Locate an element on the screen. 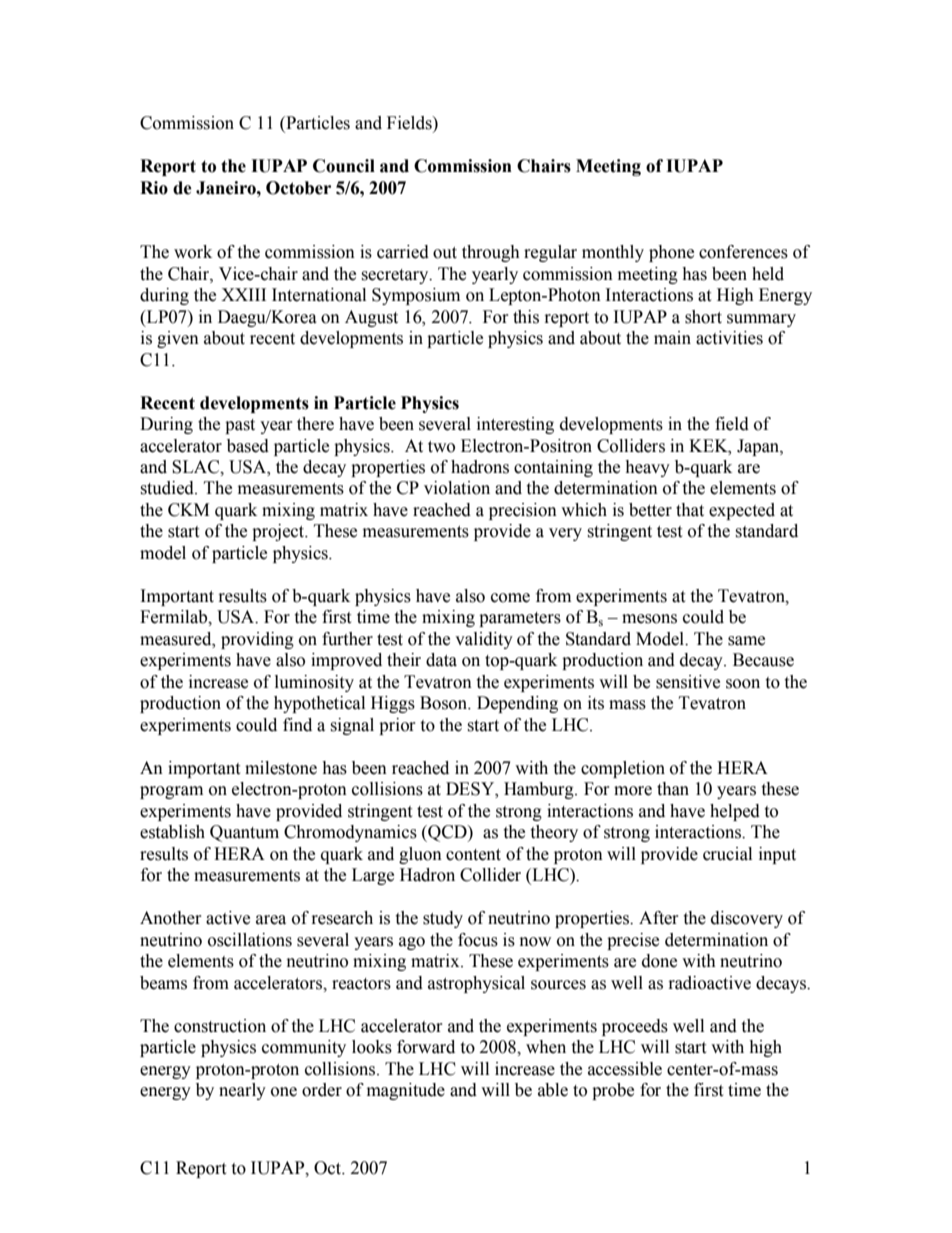  phone is located at coordinates (671, 253).
